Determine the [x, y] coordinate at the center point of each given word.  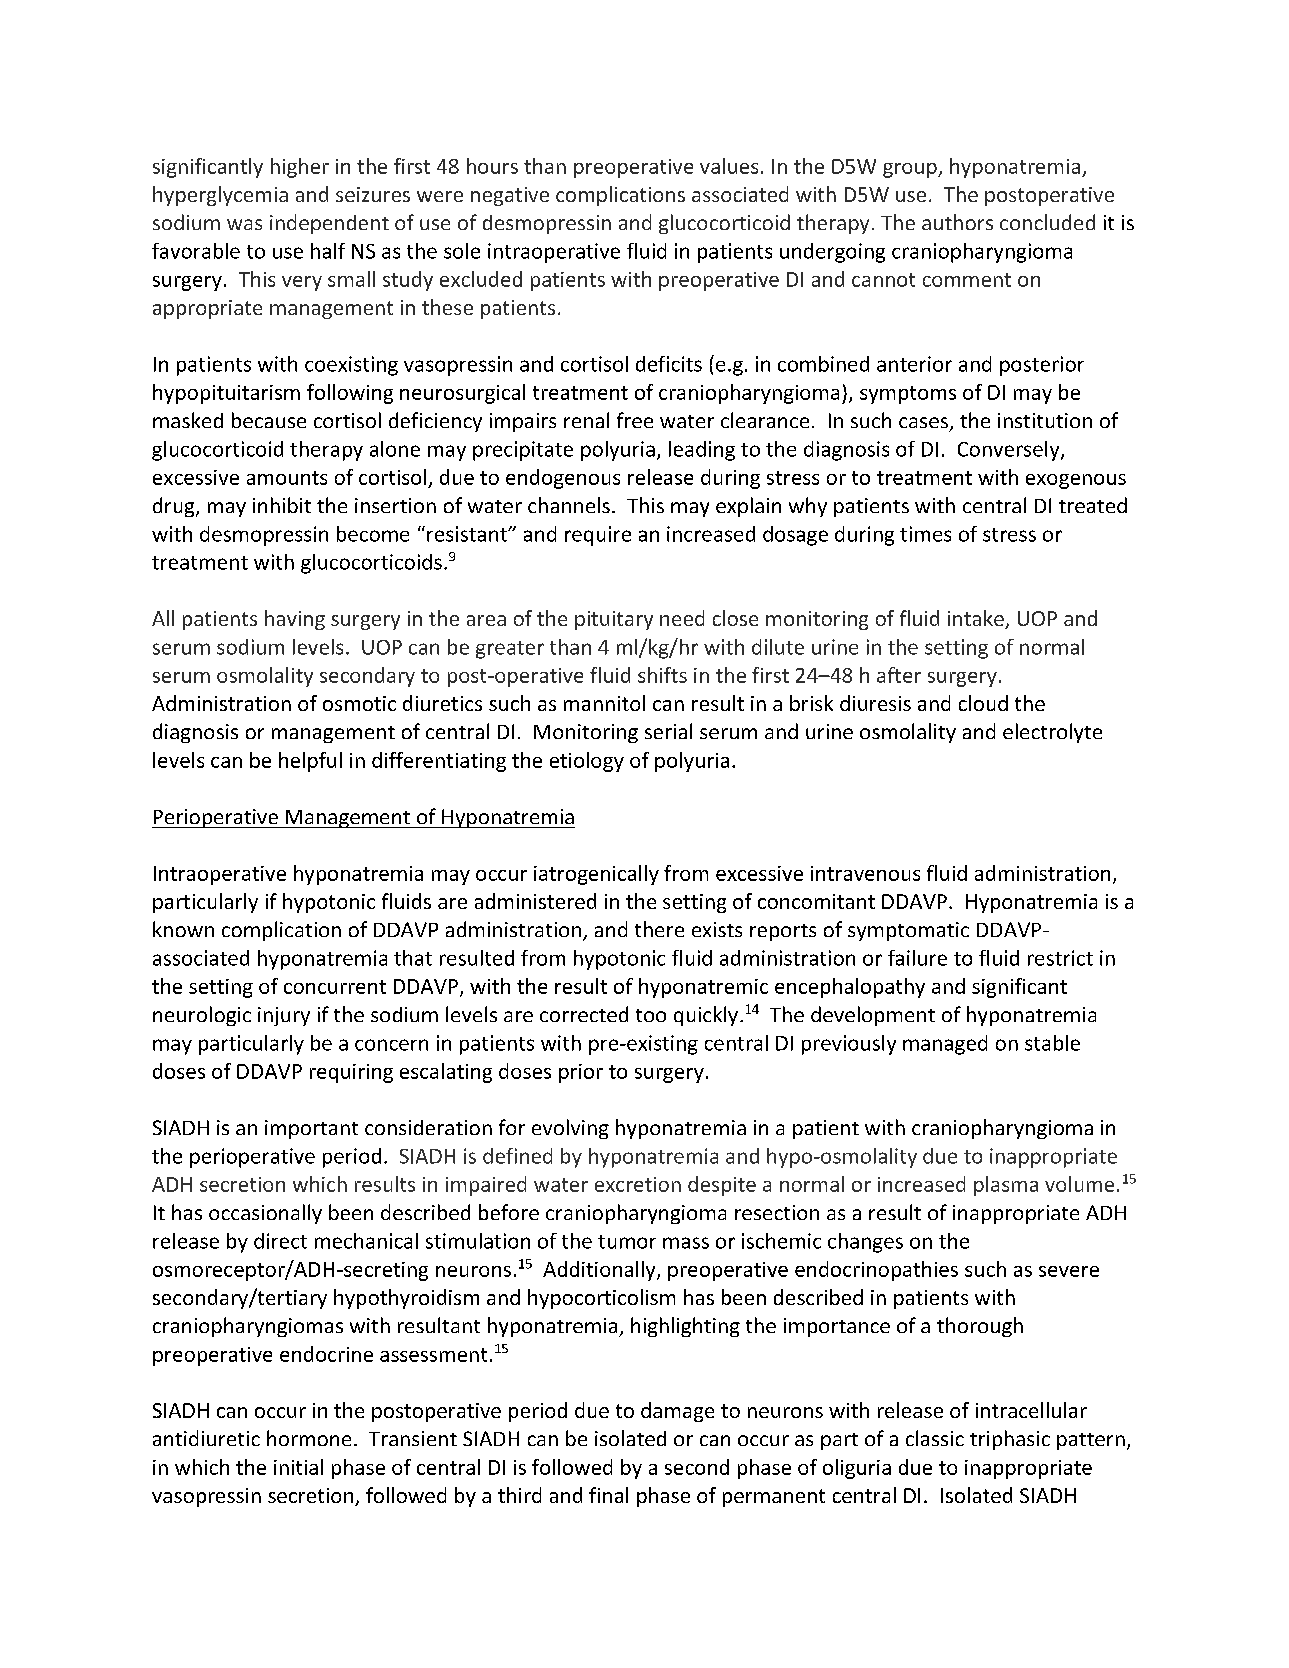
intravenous [865, 873]
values [729, 166]
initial [298, 1467]
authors [957, 222]
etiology [587, 762]
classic [935, 1438]
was [244, 224]
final [608, 1495]
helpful [310, 762]
